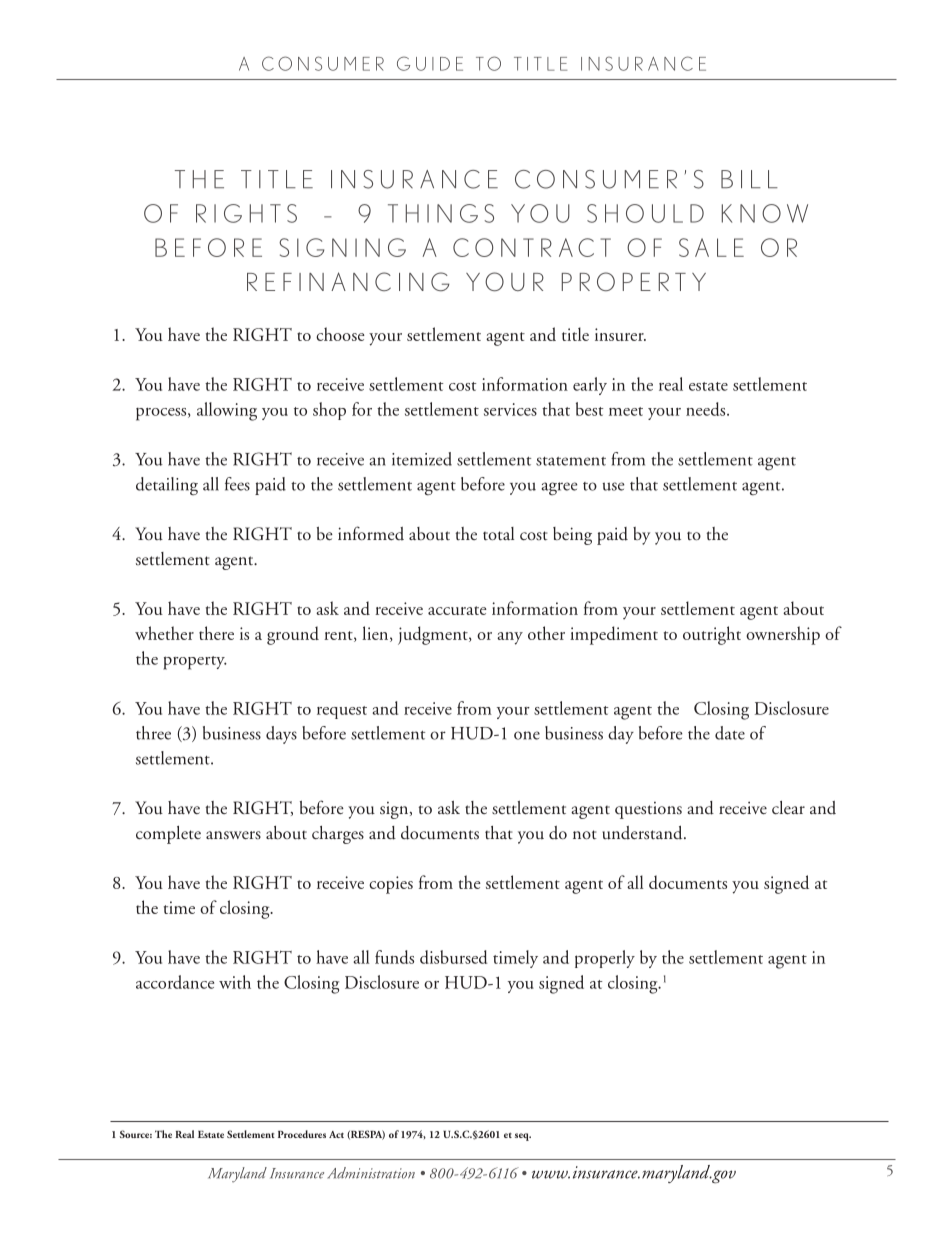 The width and height of the screenshot is (952, 1233). I want to click on disbursed, so click(453, 957).
